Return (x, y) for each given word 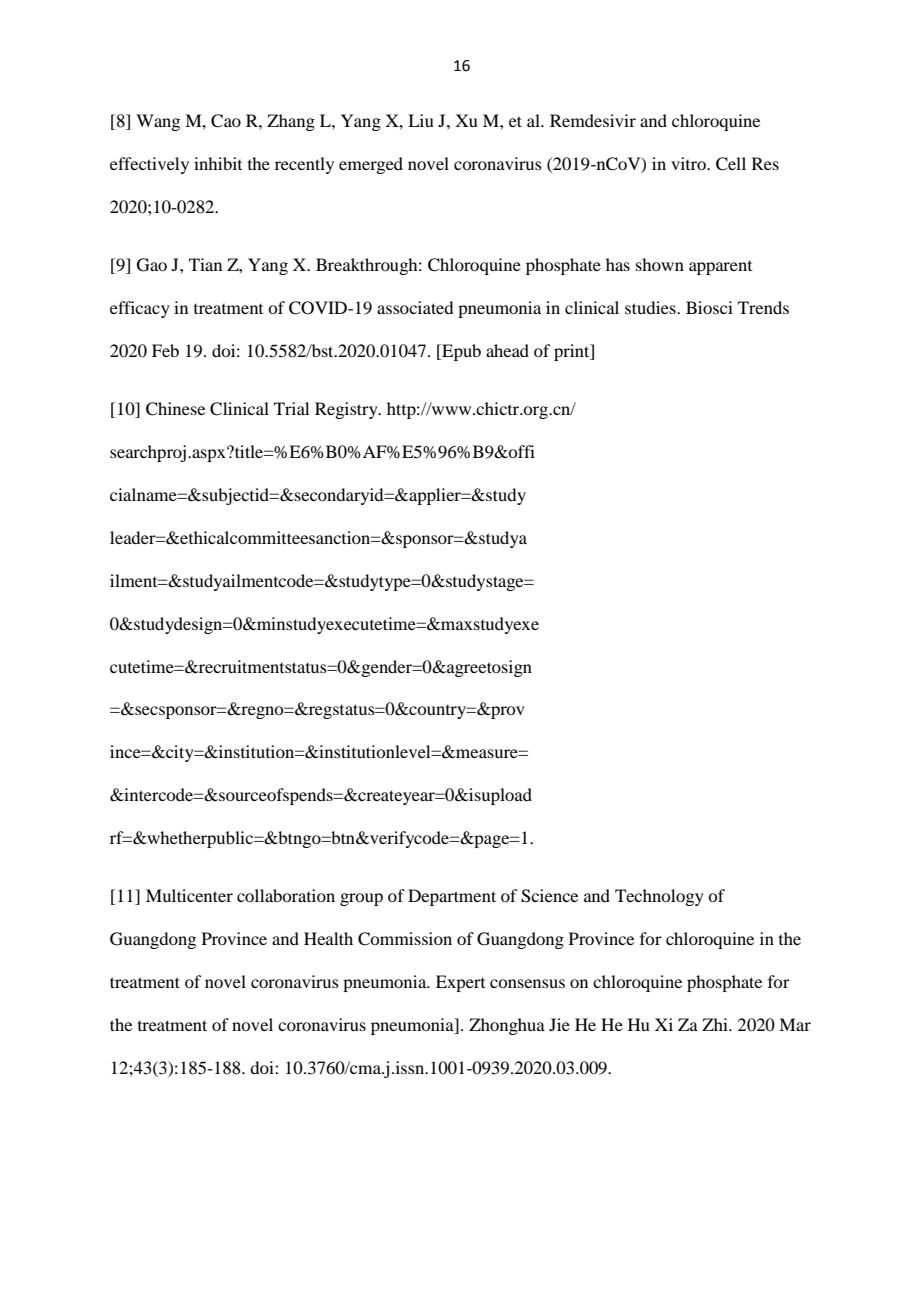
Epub (460, 352)
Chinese (175, 409)
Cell (731, 164)
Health (328, 938)
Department (452, 897)
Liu (421, 120)
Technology (659, 897)
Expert (460, 983)
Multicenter (189, 895)
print (573, 352)
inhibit (218, 163)
